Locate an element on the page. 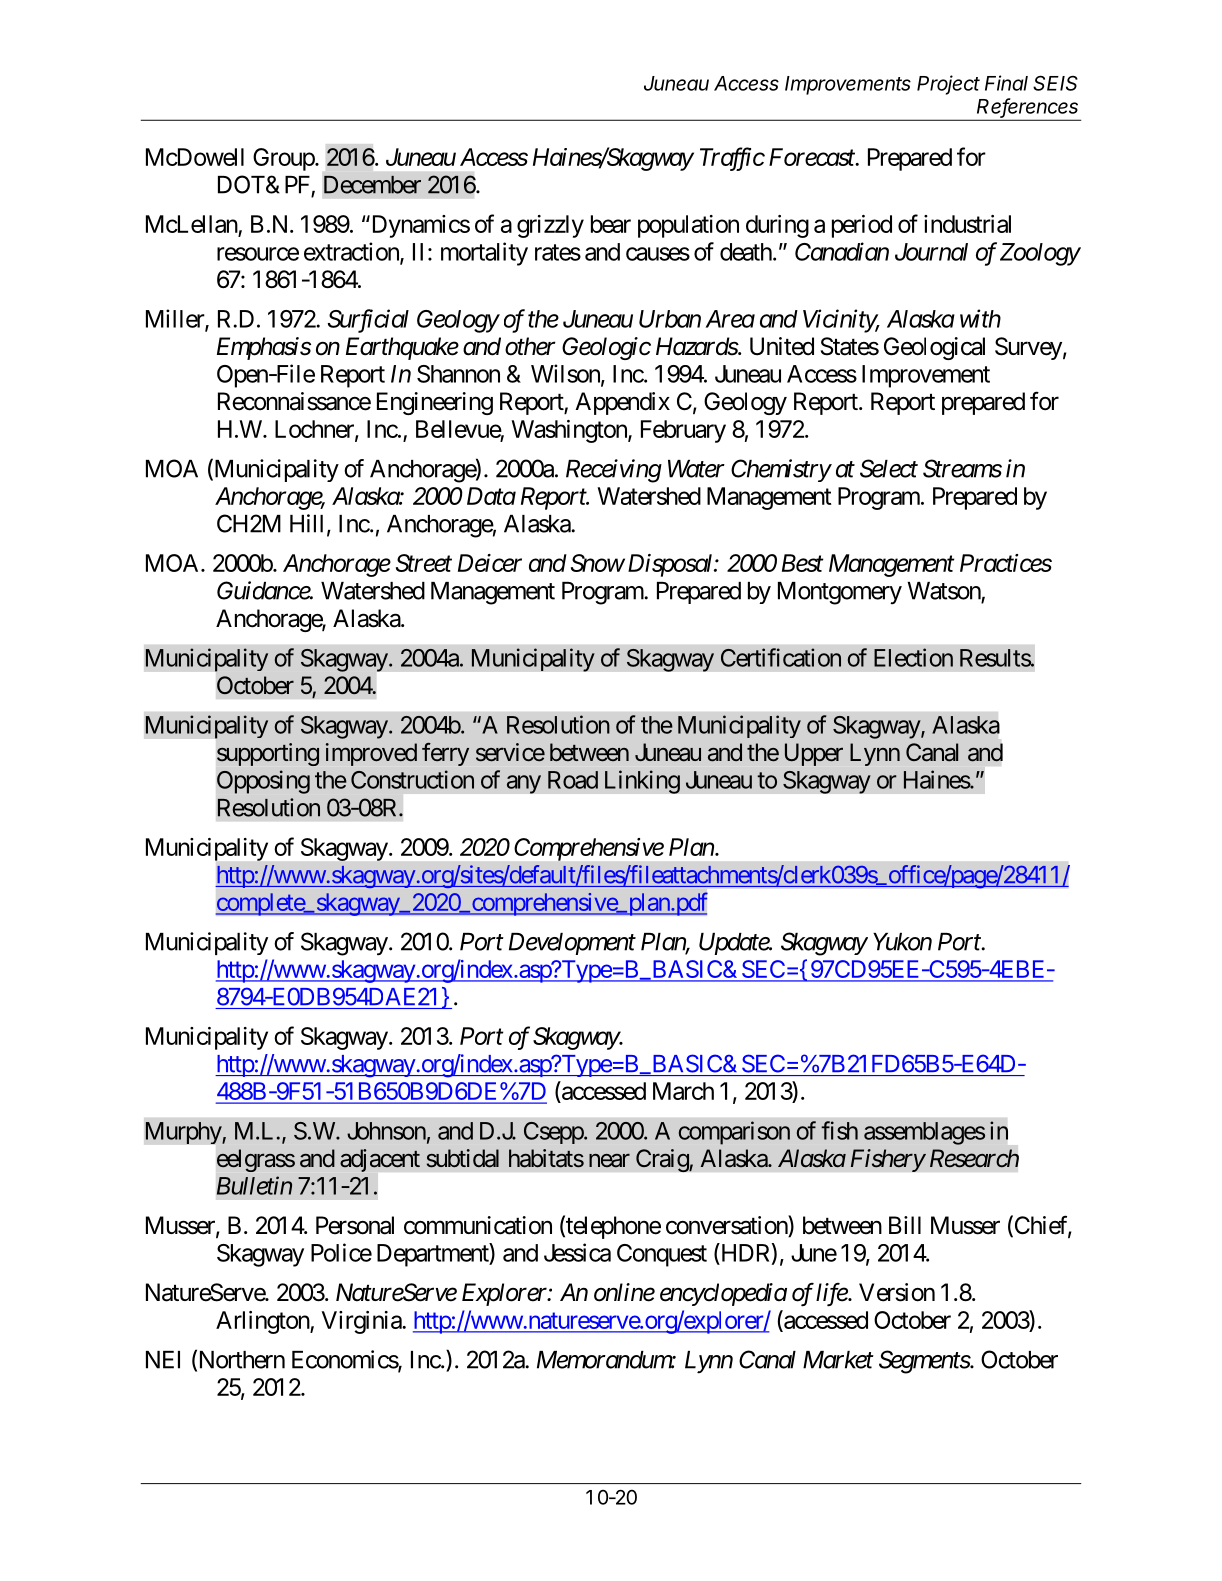 The height and width of the image is (1581, 1222). Arlington is located at coordinates (263, 1322).
